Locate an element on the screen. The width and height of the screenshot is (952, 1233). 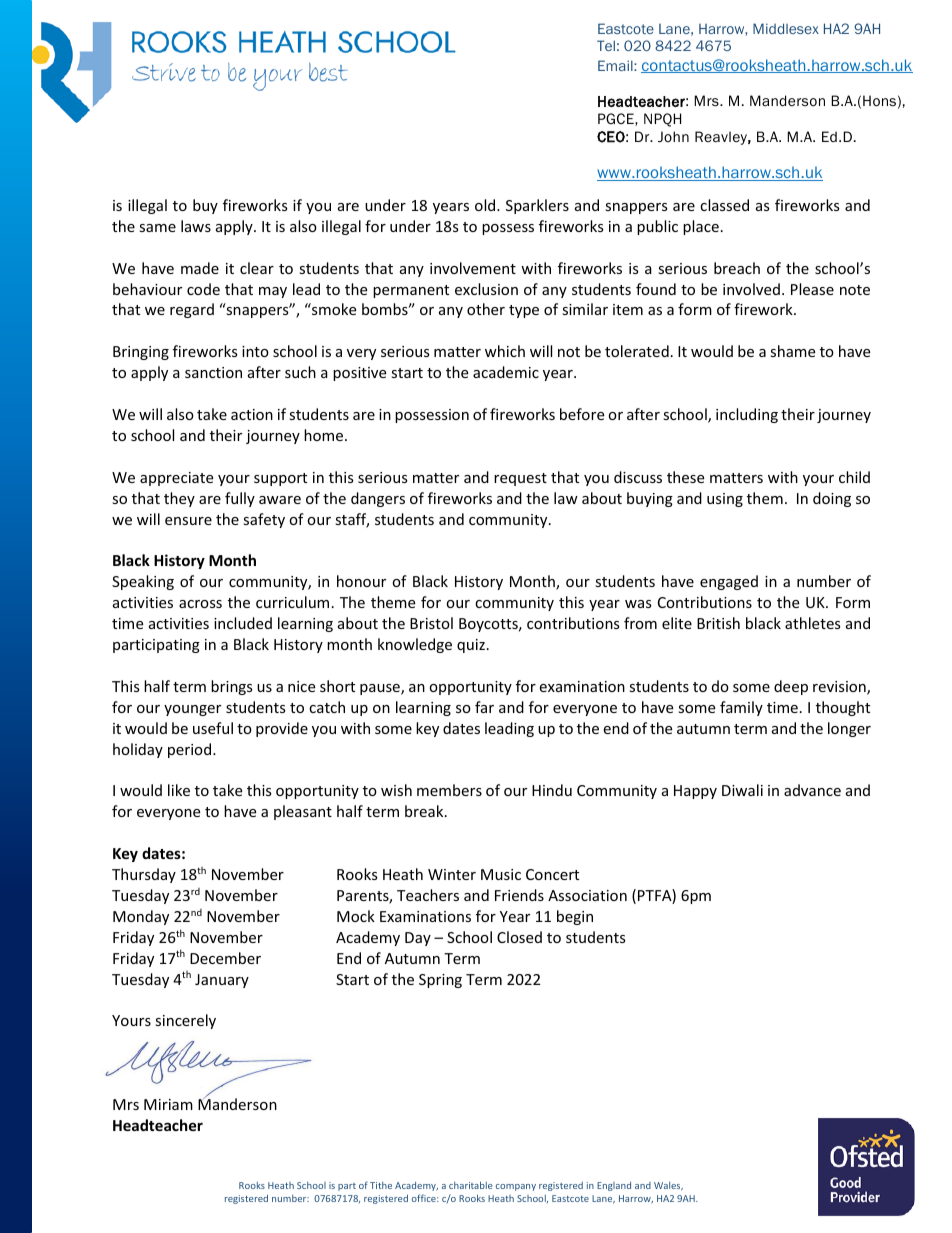
Miriam is located at coordinates (168, 1104).
